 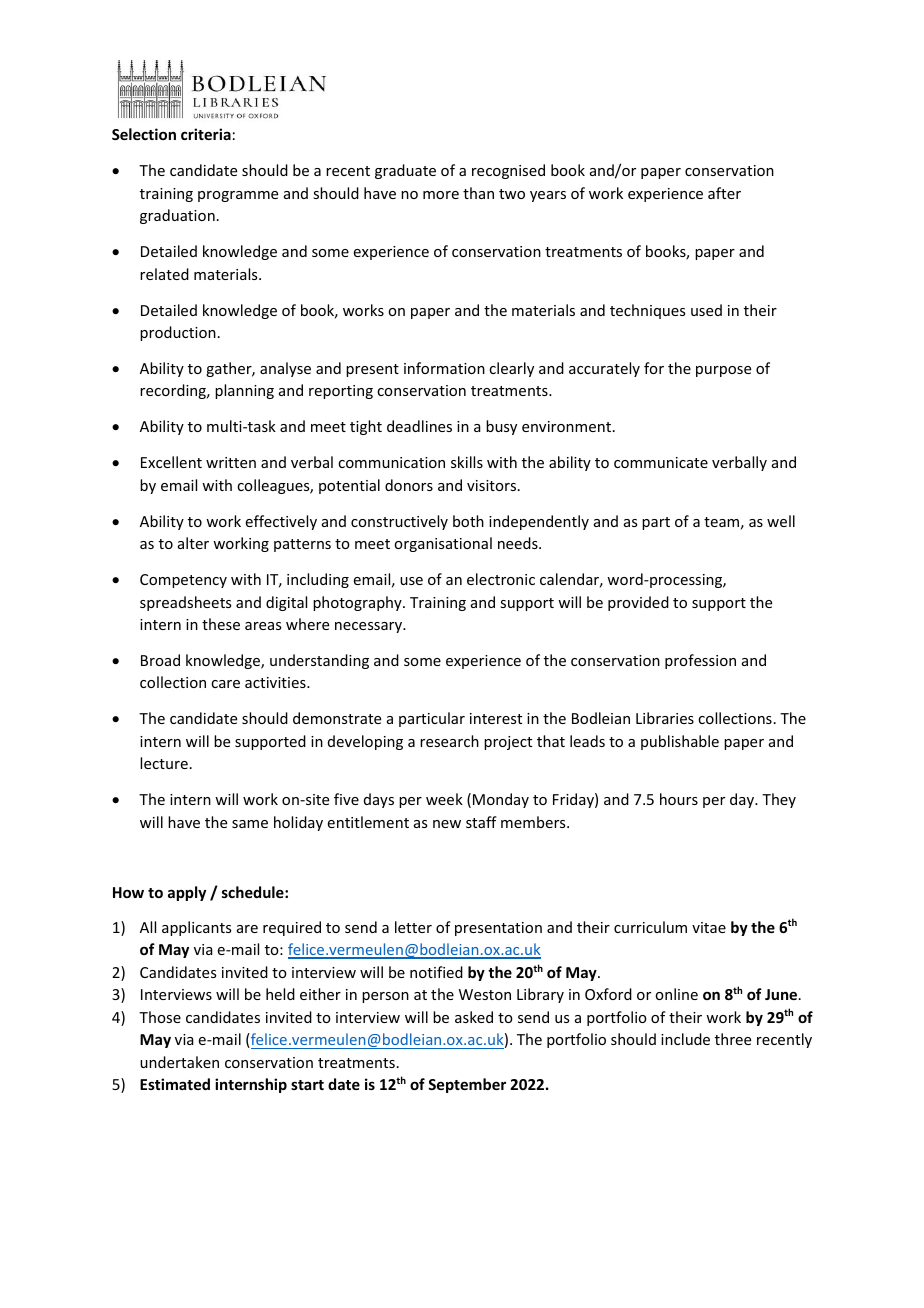 I want to click on publishable, so click(x=680, y=742).
